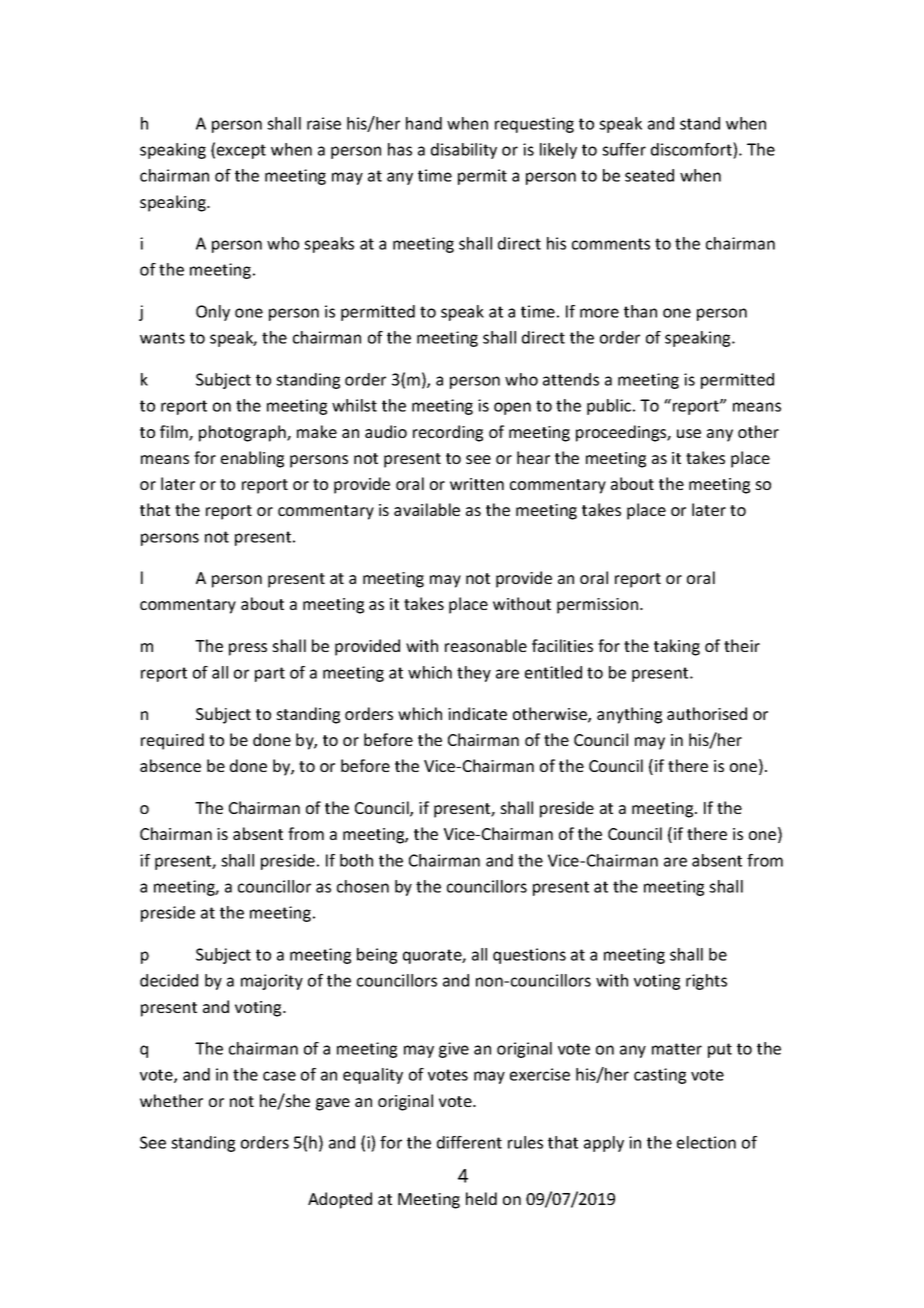 This screenshot has width=924, height=1308. What do you see at coordinates (474, 674) in the screenshot?
I see `they` at bounding box center [474, 674].
